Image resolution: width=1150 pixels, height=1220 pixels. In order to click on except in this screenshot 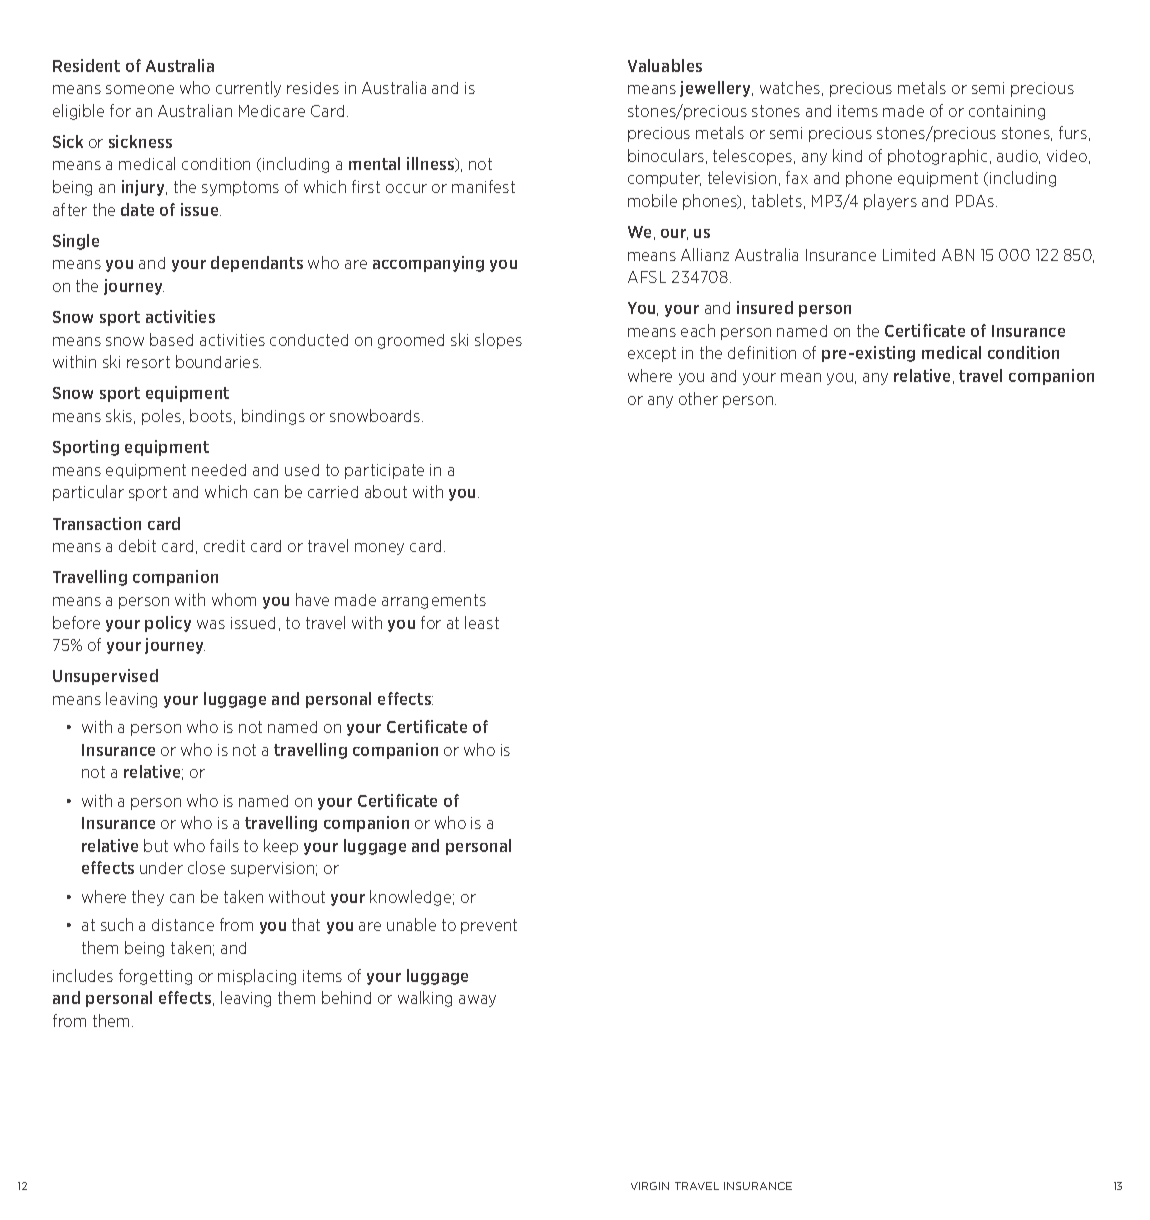, I will do `click(652, 354)`.
